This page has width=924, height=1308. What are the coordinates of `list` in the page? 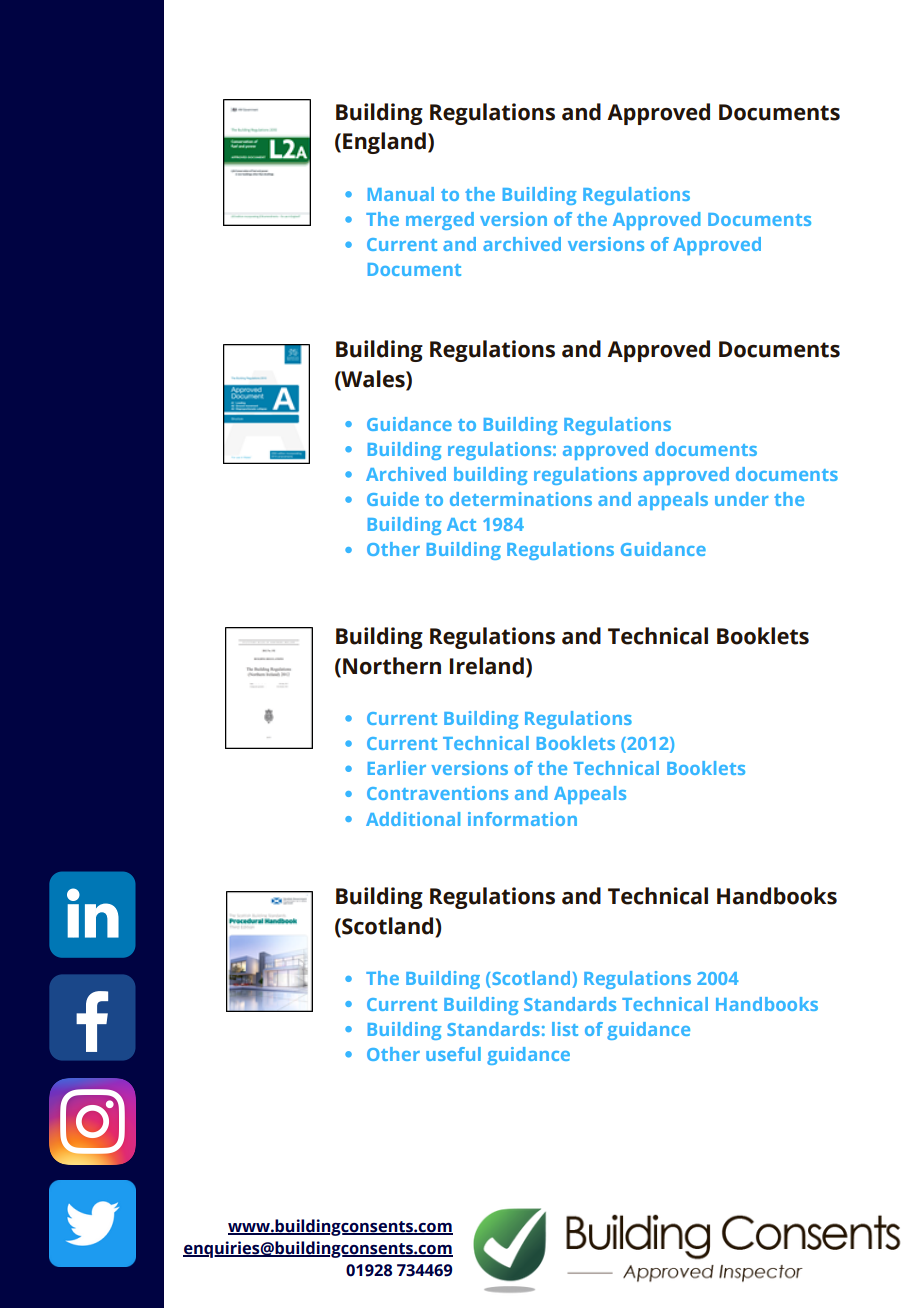 It's located at (565, 1029).
